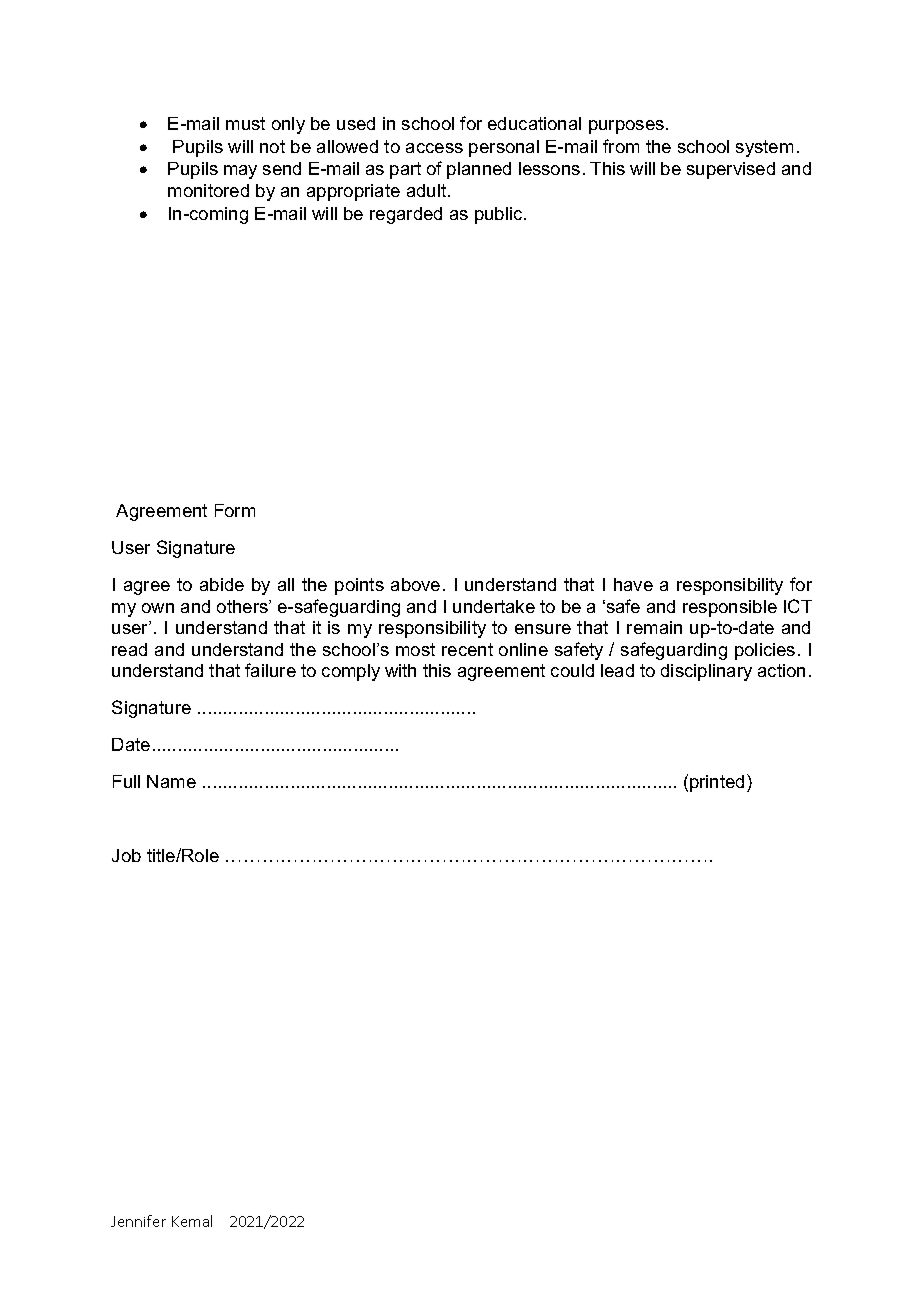  I want to click on with, so click(400, 670).
